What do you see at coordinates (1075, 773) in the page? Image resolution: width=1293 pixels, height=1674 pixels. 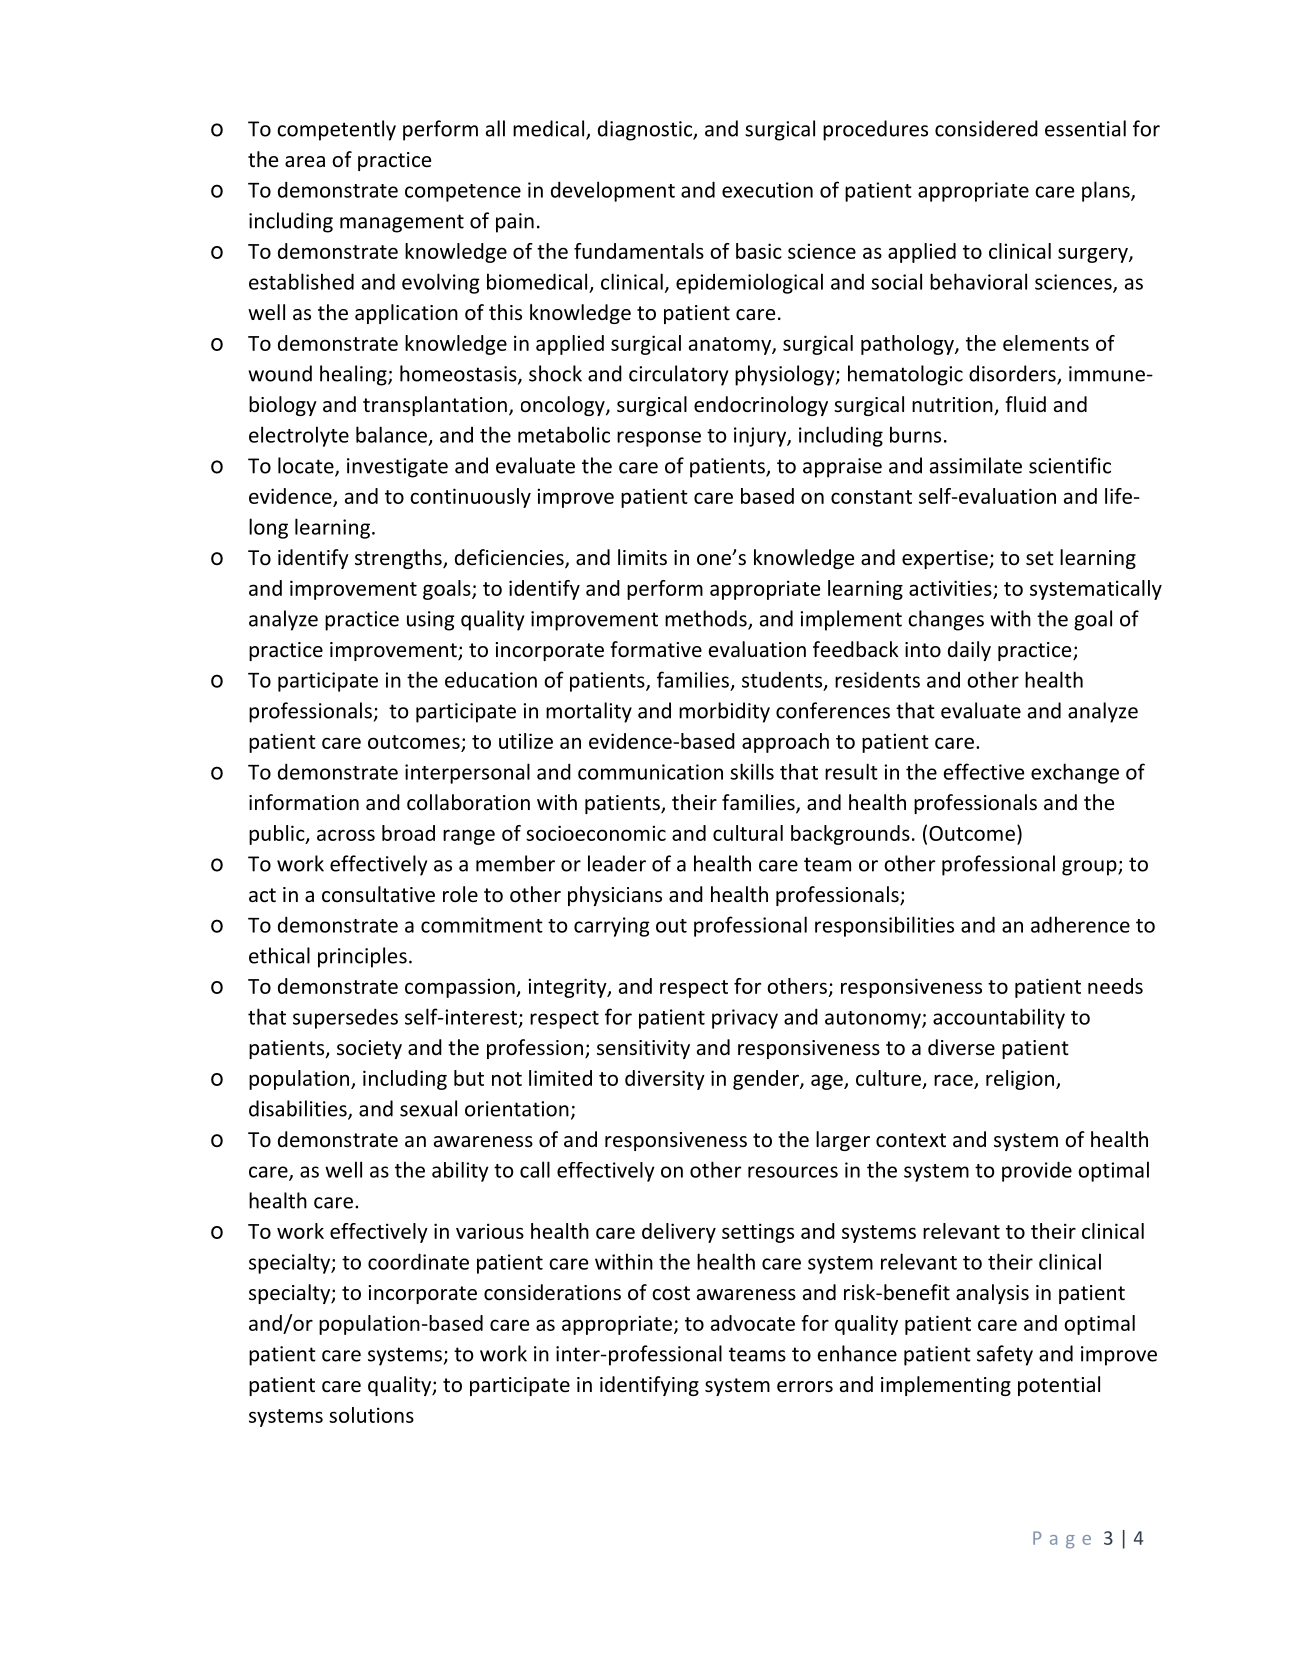 I see `exchange` at bounding box center [1075, 773].
